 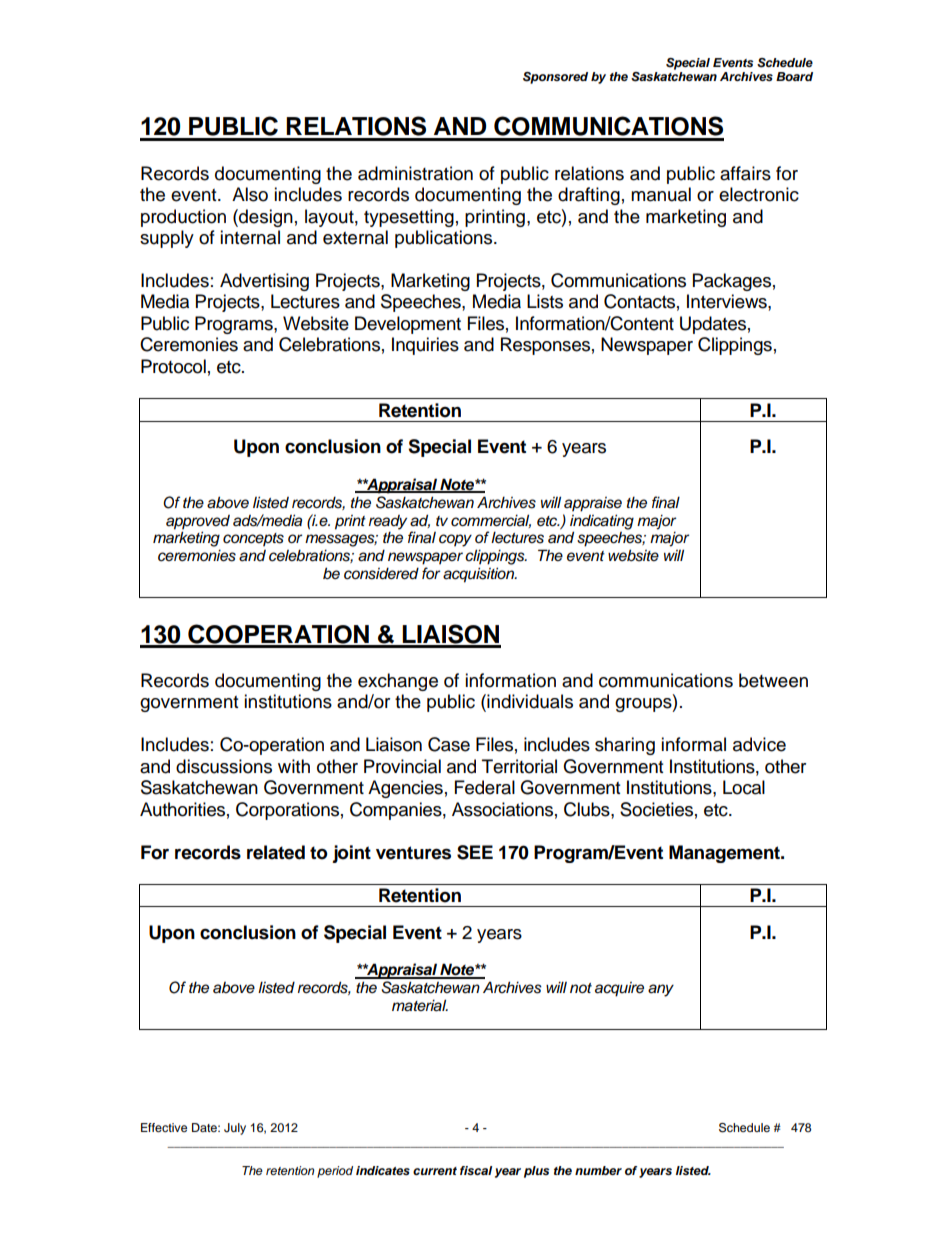 I want to click on SEE, so click(x=475, y=852).
